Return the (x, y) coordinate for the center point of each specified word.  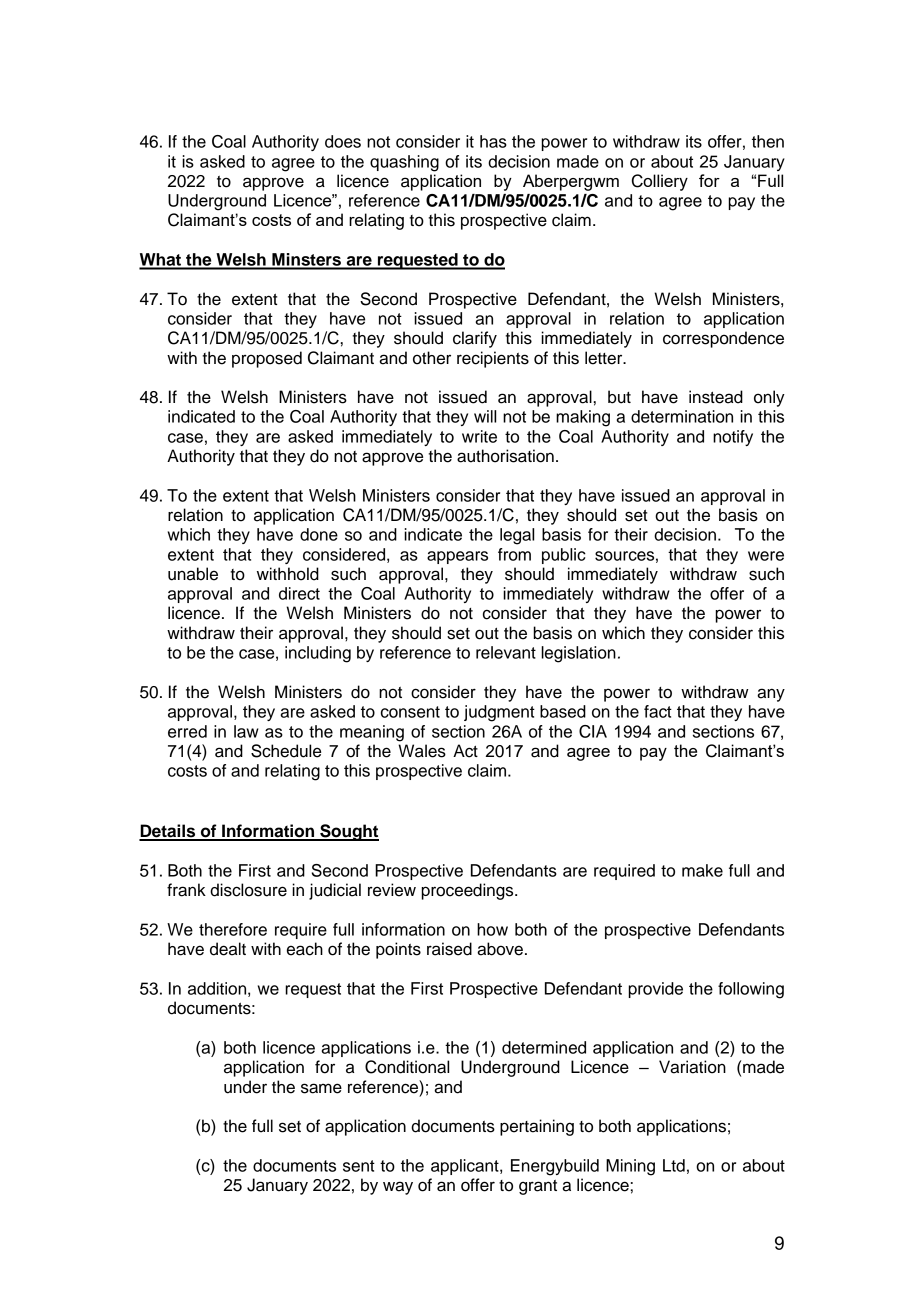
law (246, 731)
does (343, 141)
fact (658, 711)
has (493, 141)
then (768, 141)
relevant (506, 652)
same (321, 1088)
